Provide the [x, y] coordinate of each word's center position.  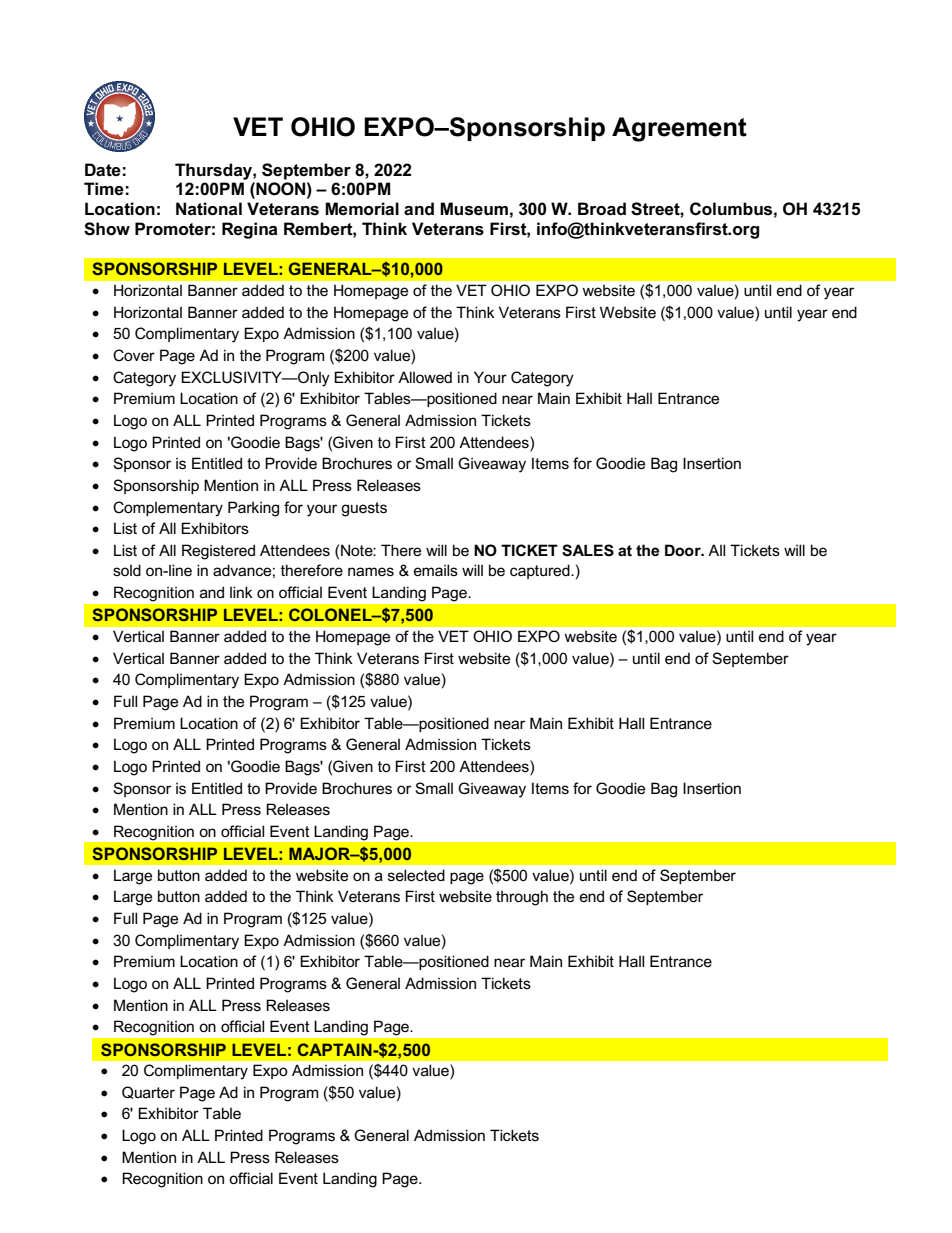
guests [364, 509]
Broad [602, 209]
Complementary [168, 509]
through [522, 898]
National [209, 209]
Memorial [362, 209]
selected [416, 875]
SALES [588, 550]
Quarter [148, 1092]
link [241, 592]
